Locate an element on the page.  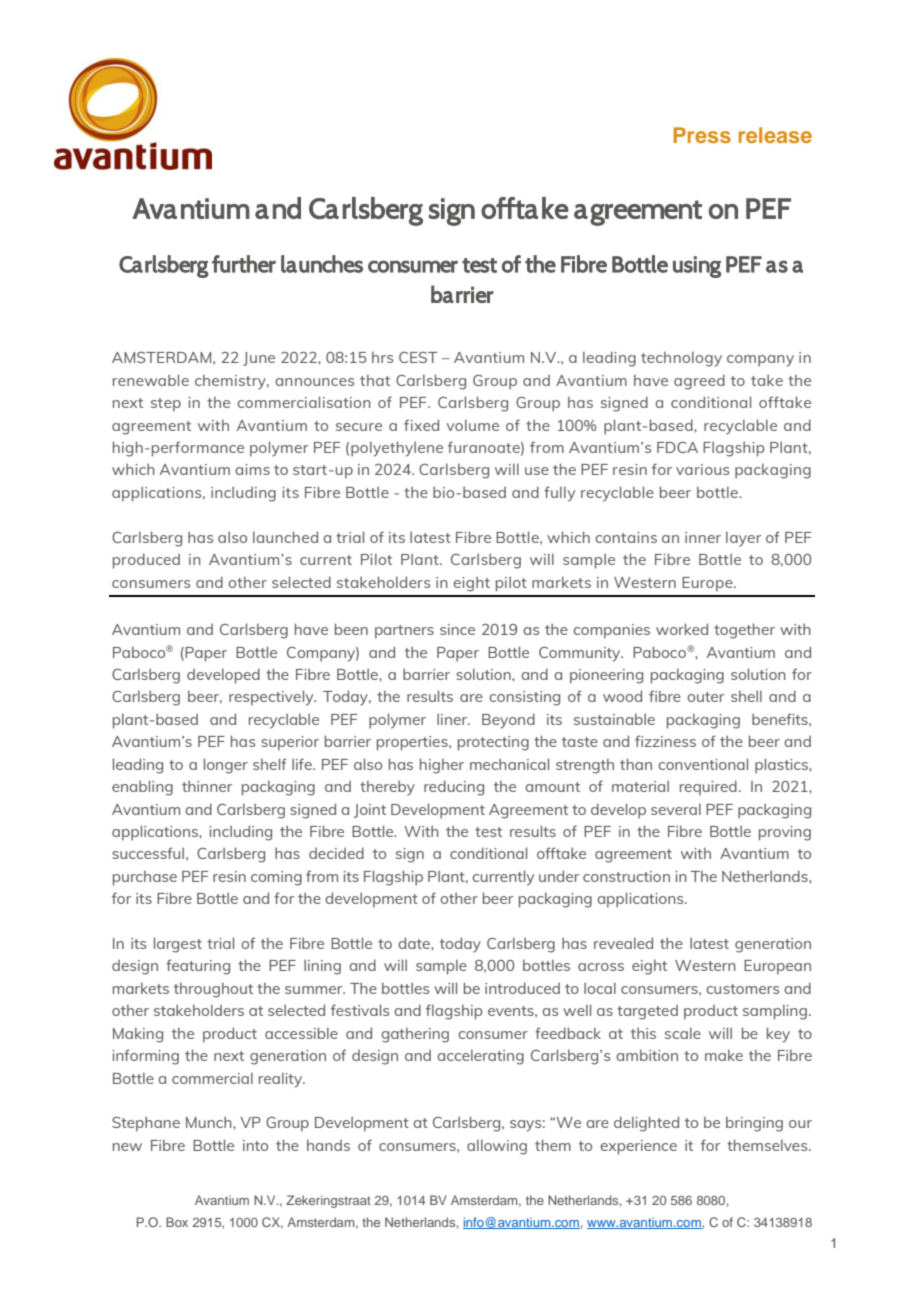
Press is located at coordinates (702, 135).
